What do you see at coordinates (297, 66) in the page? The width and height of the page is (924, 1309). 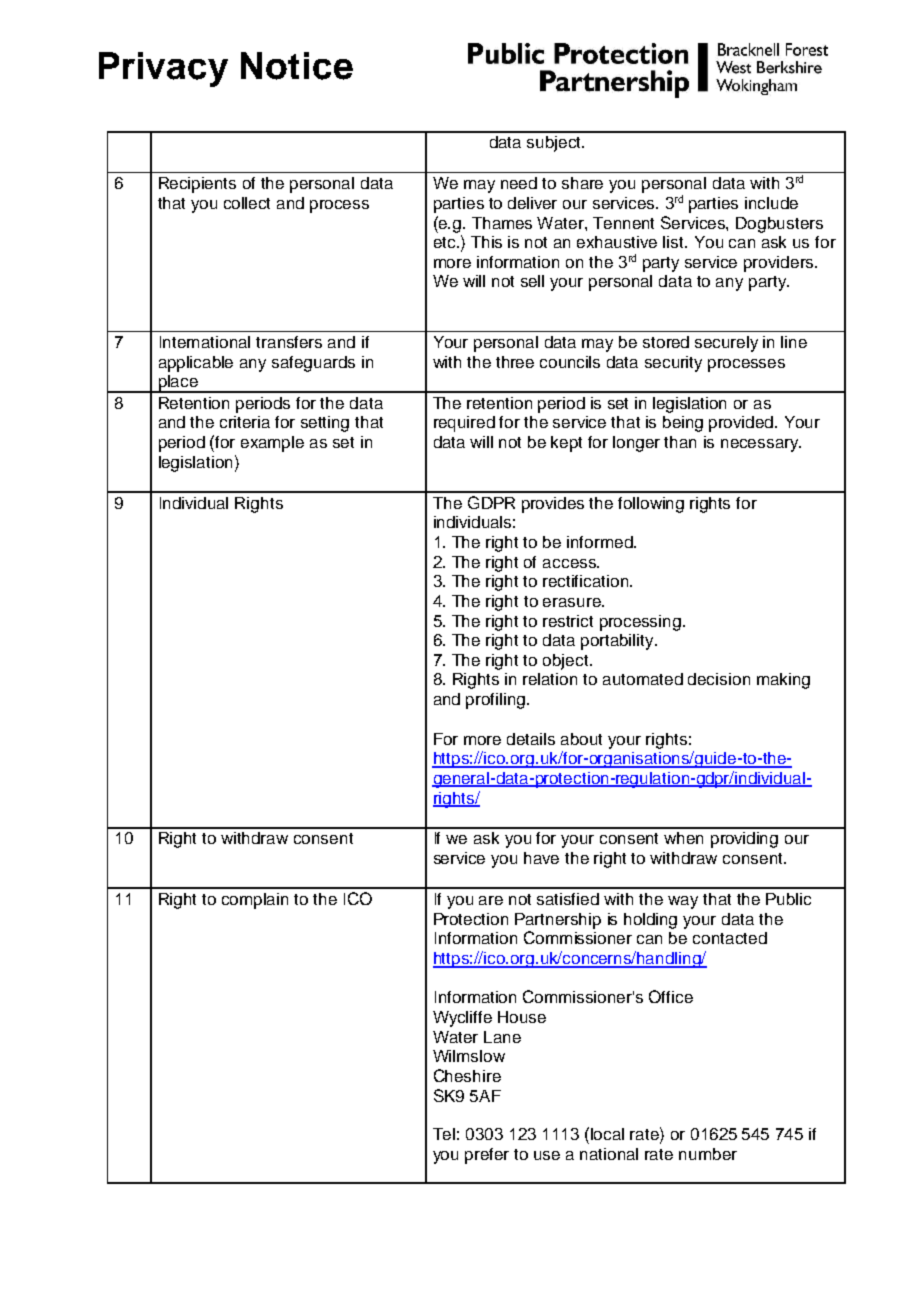 I see `Notice` at bounding box center [297, 66].
